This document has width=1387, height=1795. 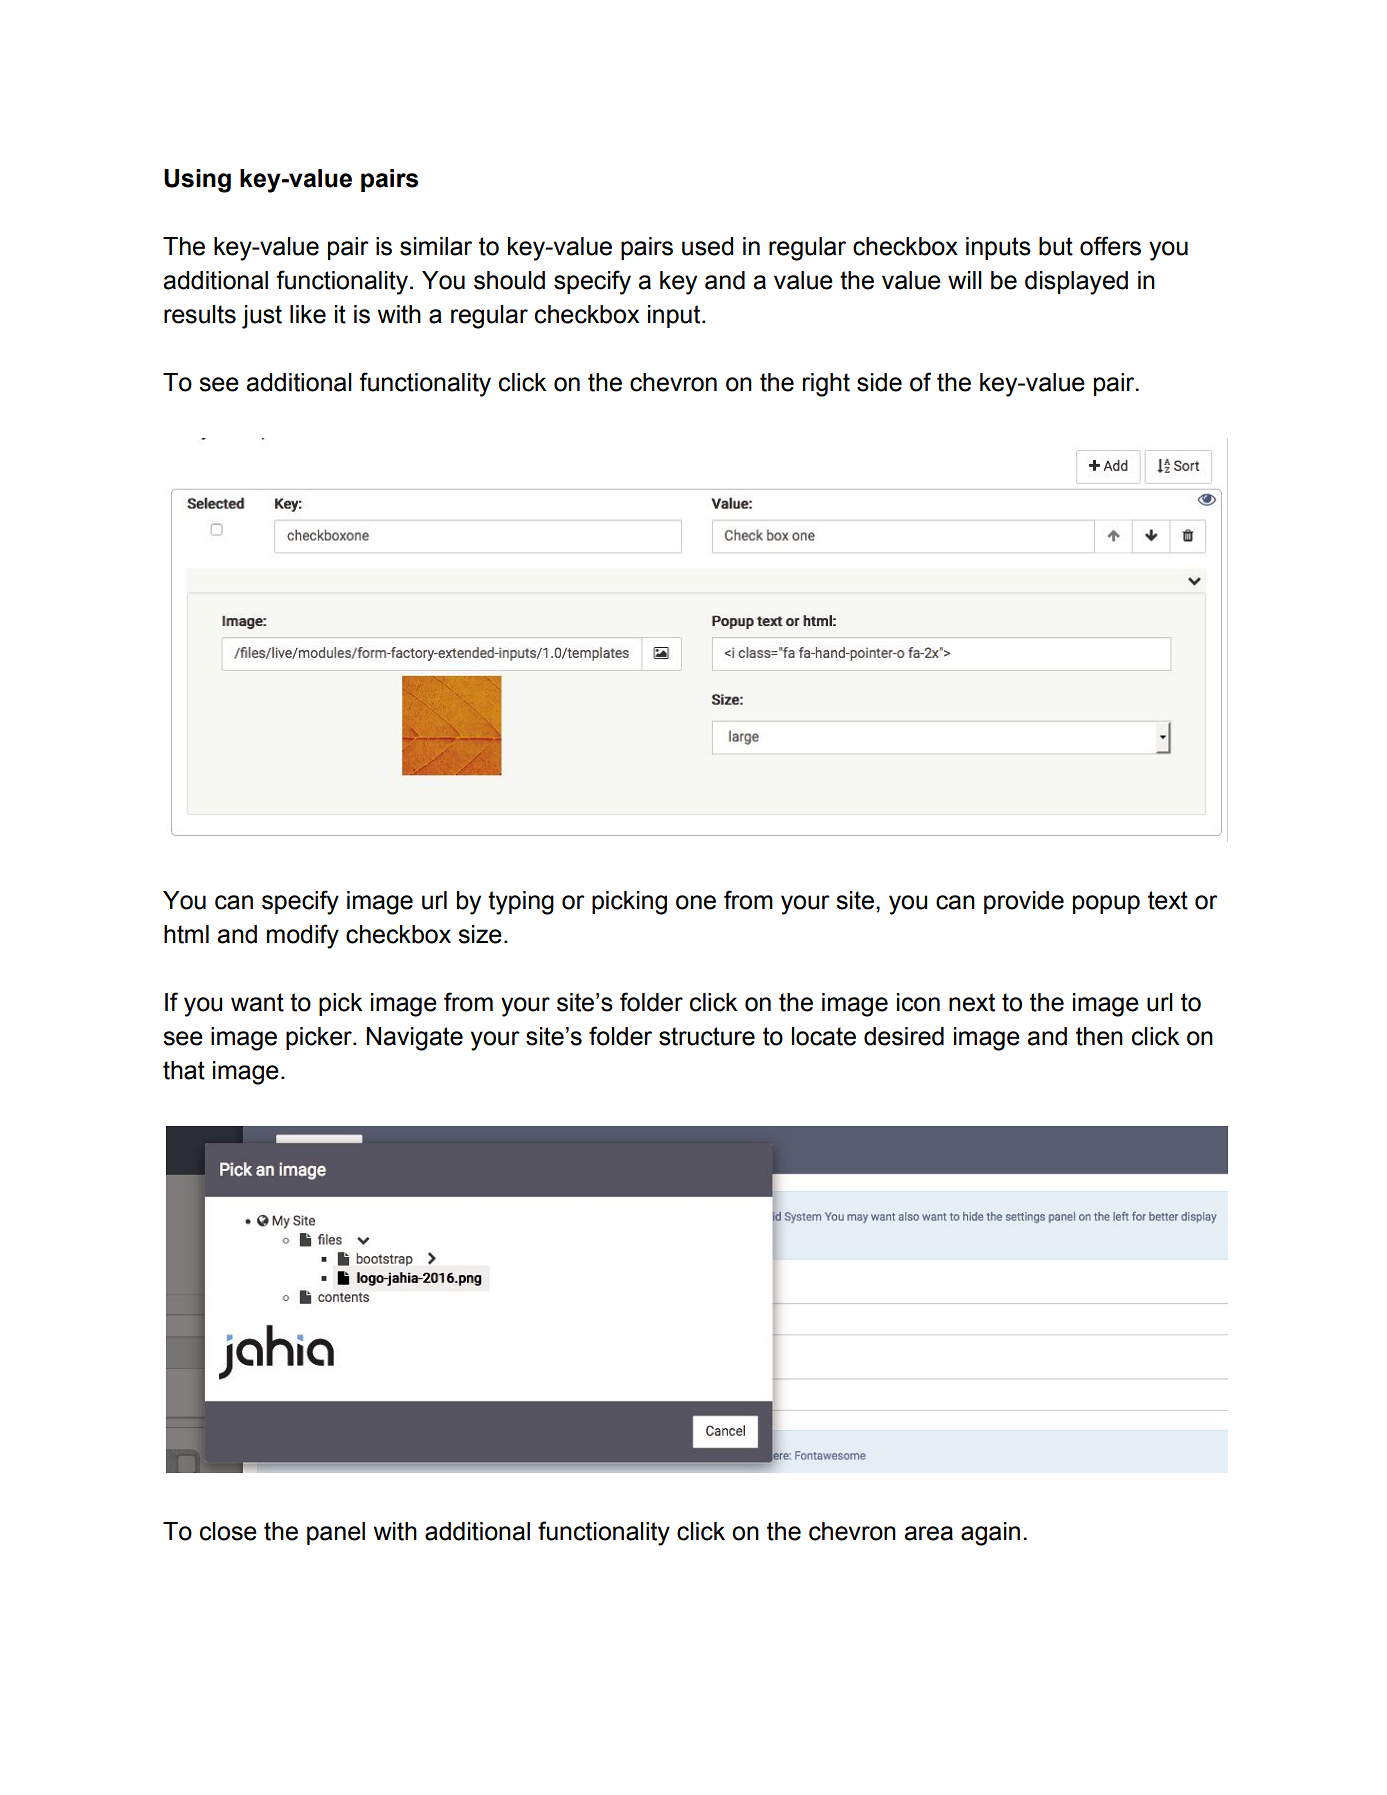 I want to click on one, so click(x=696, y=902).
